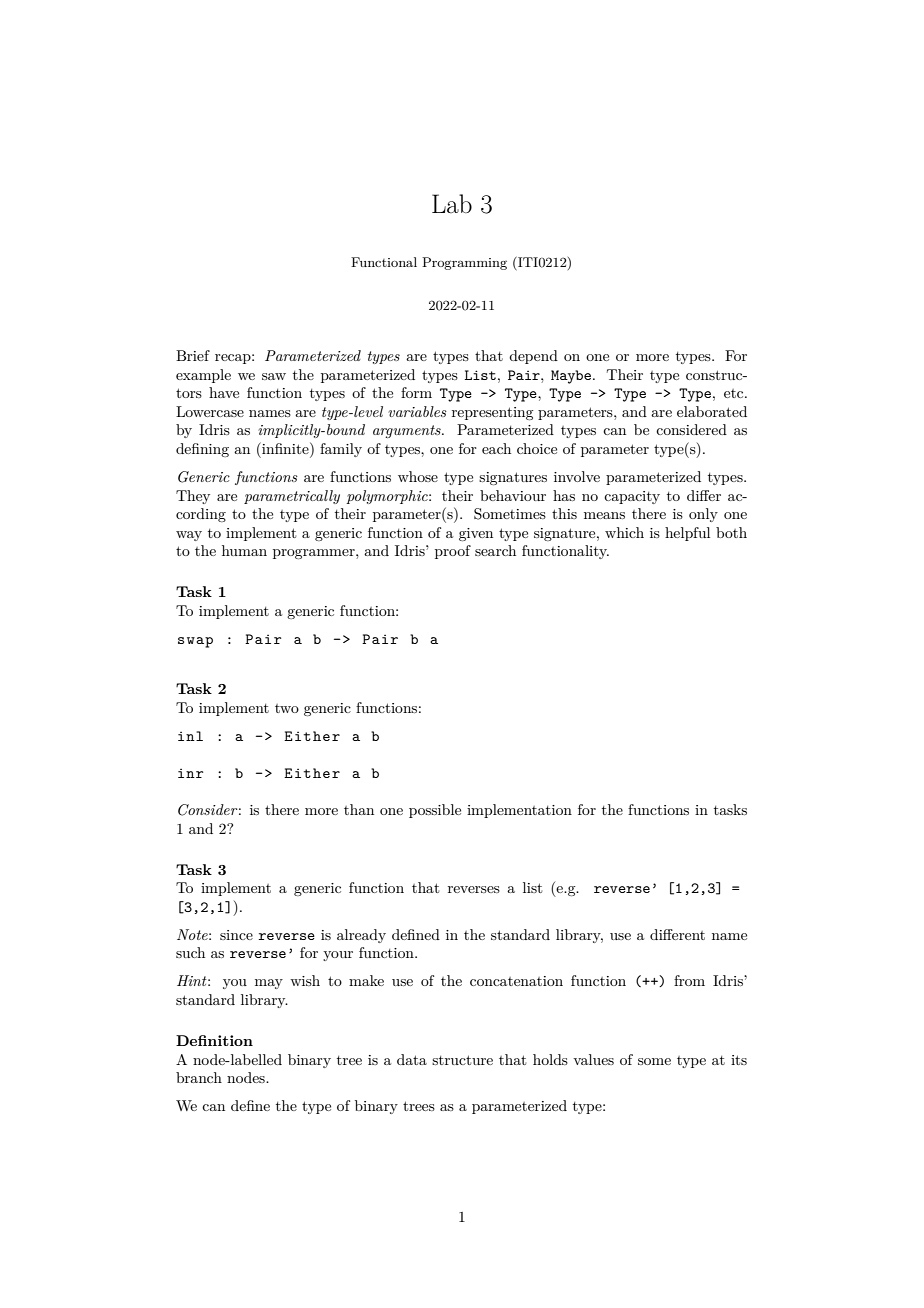 The image size is (924, 1308). Describe the element at coordinates (193, 355) in the screenshot. I see `Brief` at that location.
